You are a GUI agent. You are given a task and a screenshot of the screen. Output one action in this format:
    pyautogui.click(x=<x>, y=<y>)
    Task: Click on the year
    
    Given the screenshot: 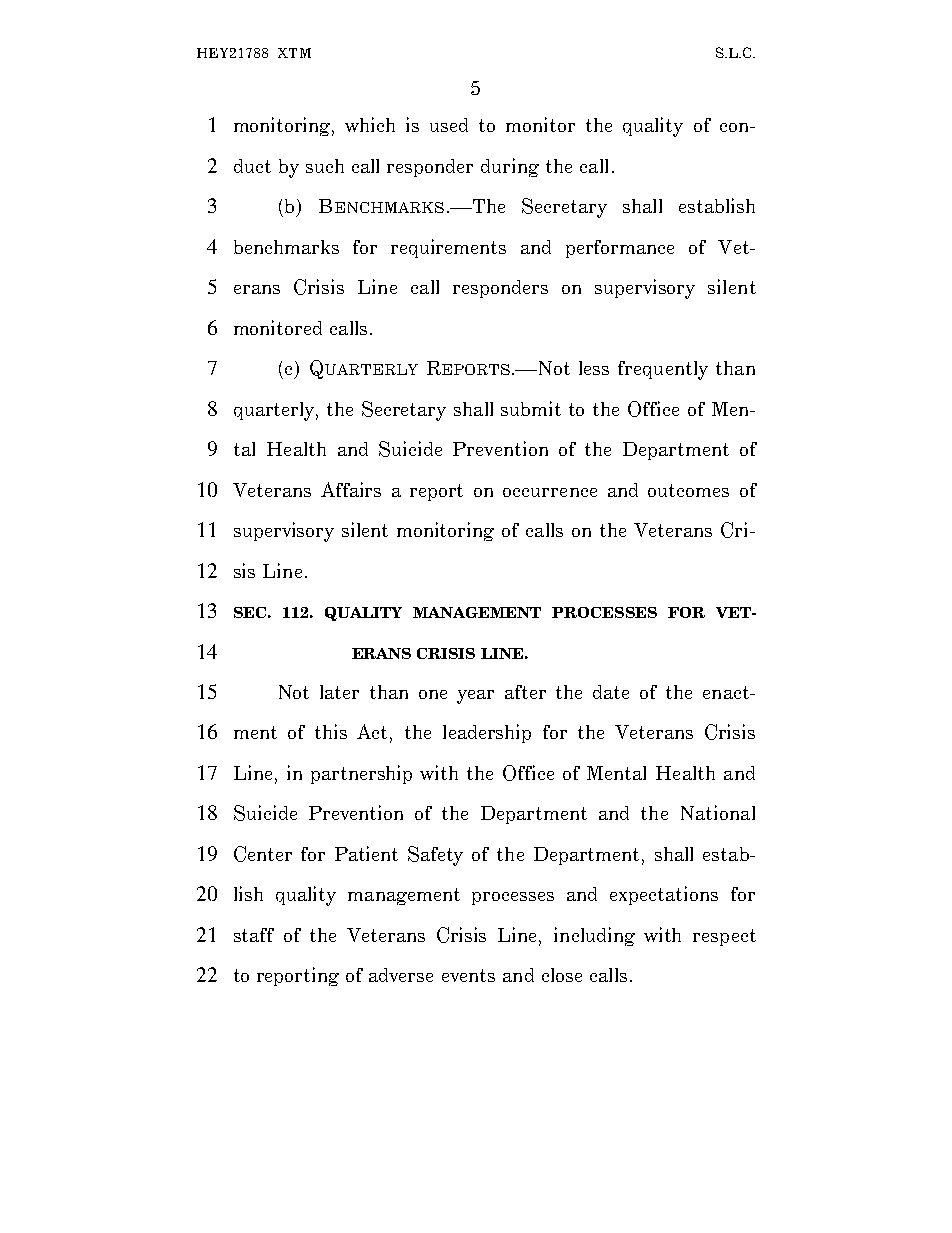 What is the action you would take?
    pyautogui.click(x=475, y=697)
